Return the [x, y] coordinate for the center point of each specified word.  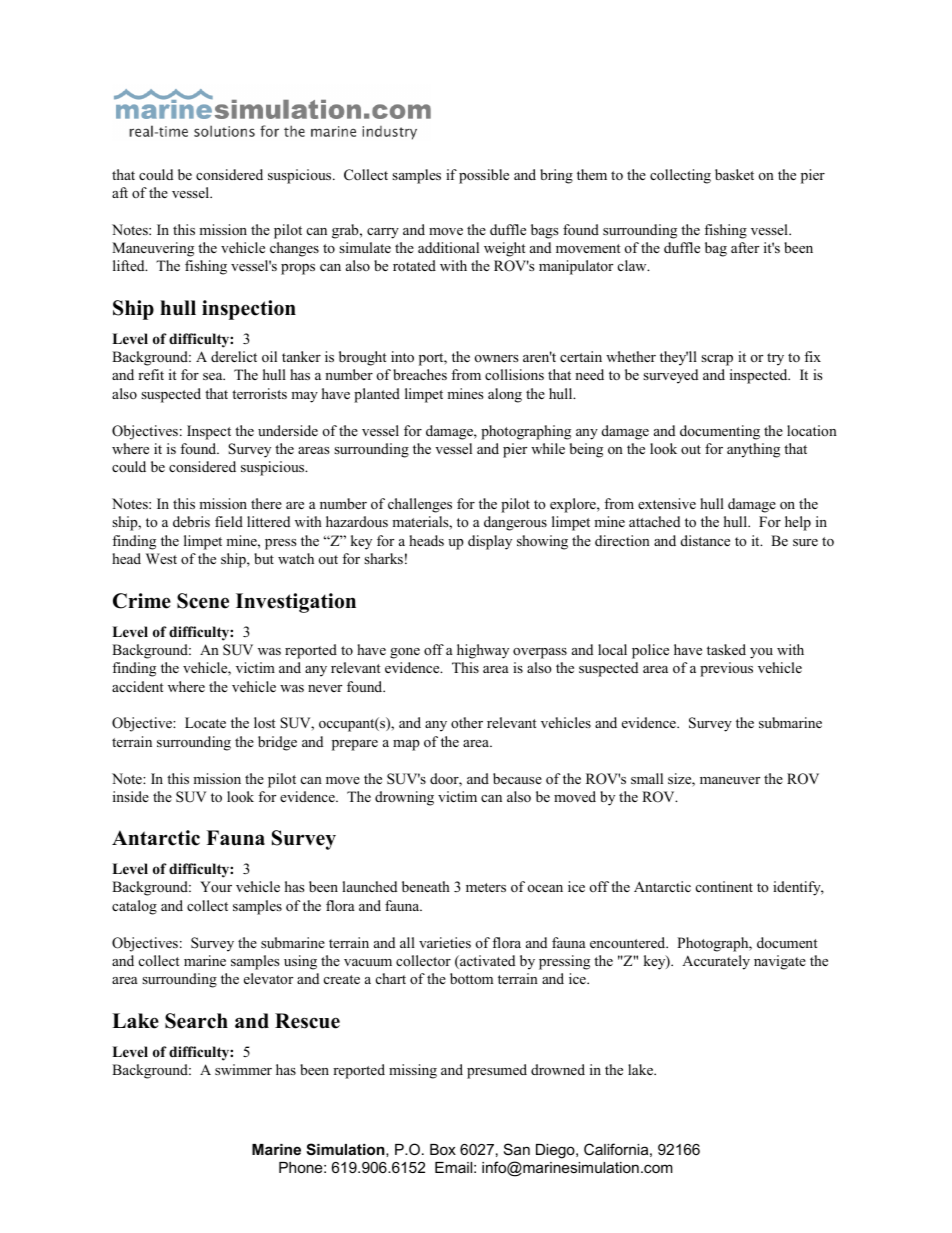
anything [753, 450]
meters [486, 887]
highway [483, 651]
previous [726, 669]
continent [724, 886]
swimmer [243, 1069]
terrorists [259, 393]
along [505, 395]
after [745, 247]
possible [484, 176]
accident [138, 686]
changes [294, 249]
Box [443, 1149]
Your [216, 886]
